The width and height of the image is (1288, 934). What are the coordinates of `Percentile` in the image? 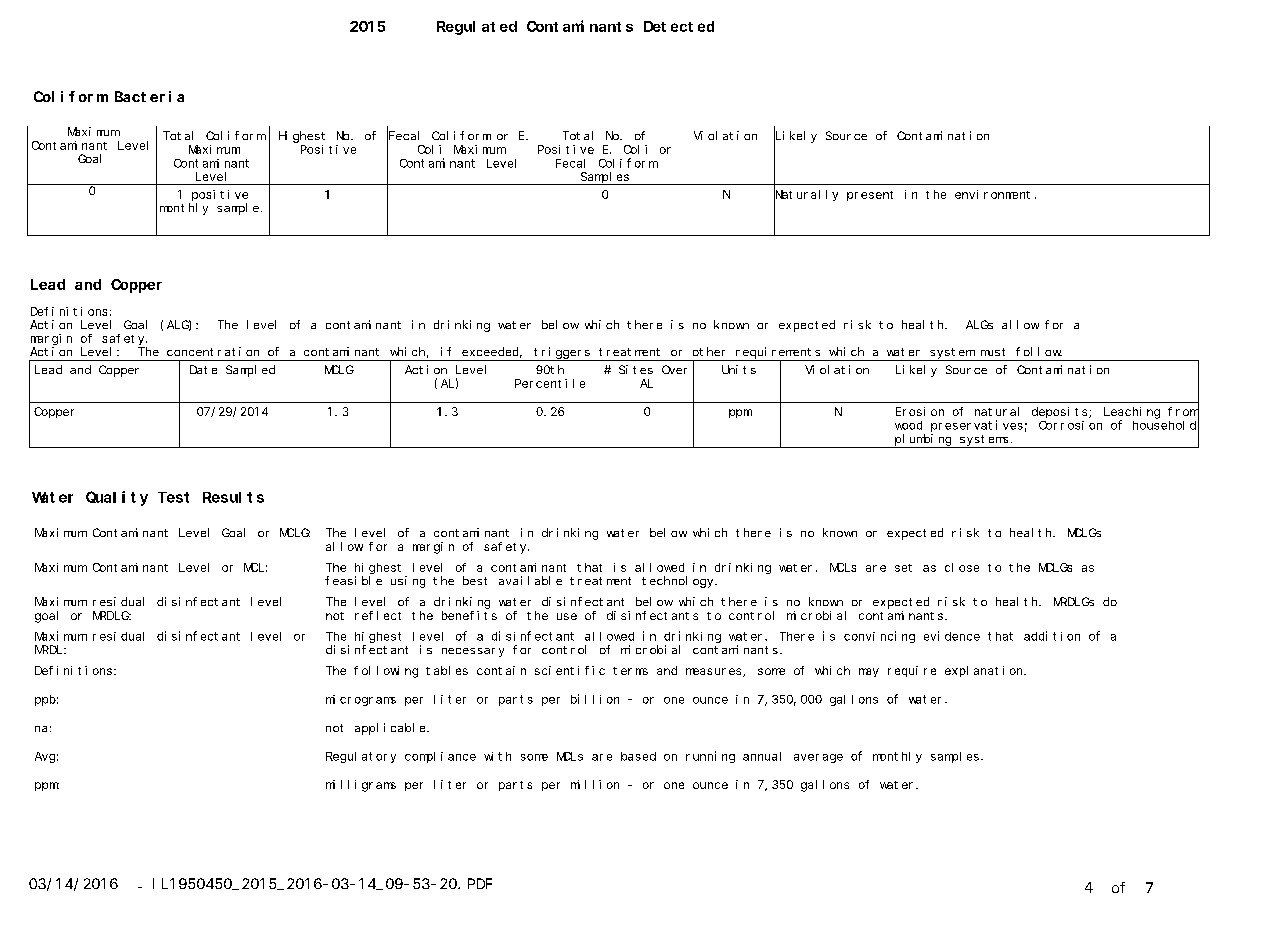 It's located at (550, 383).
